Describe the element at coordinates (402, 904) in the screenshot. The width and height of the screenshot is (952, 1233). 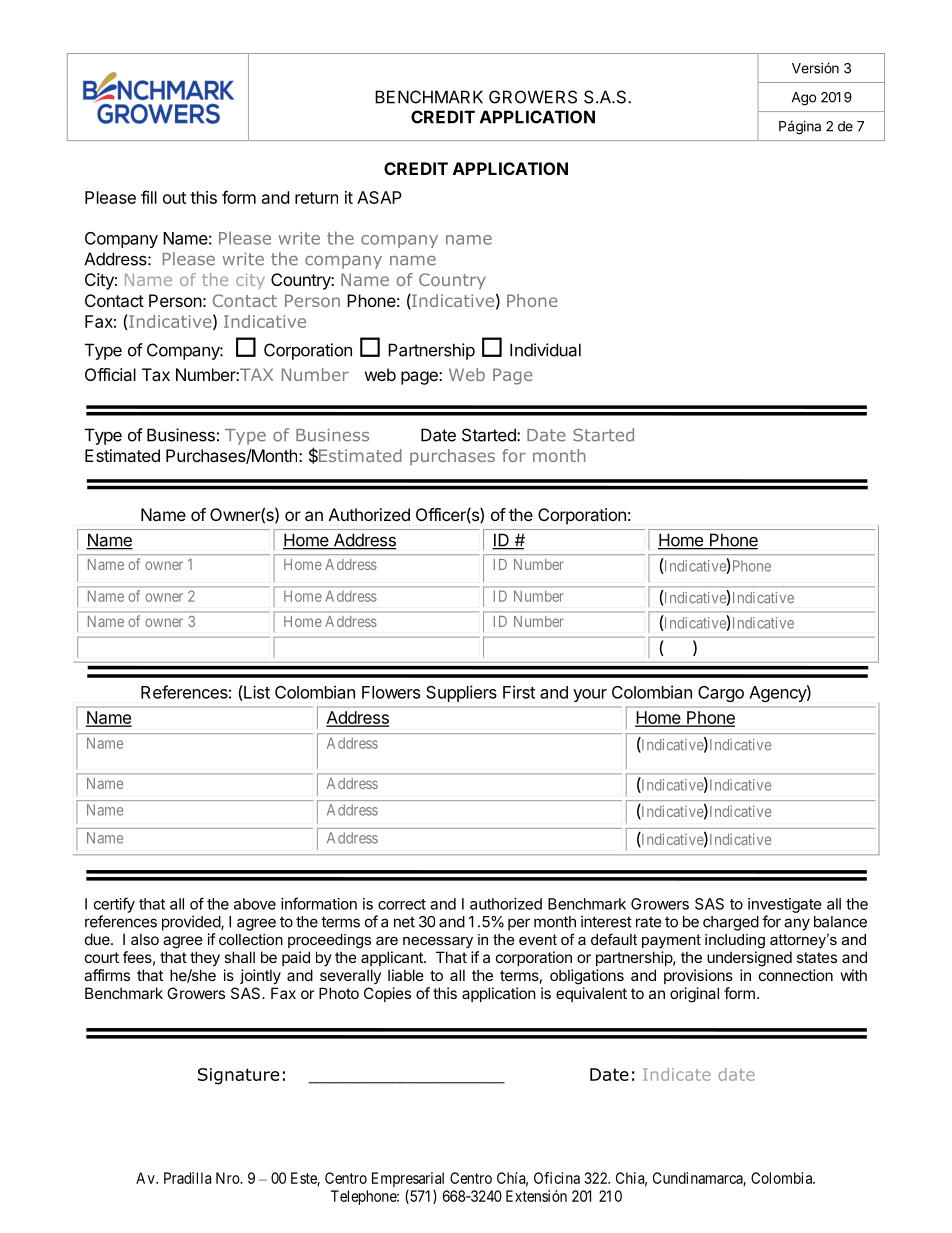
I see `correct` at that location.
